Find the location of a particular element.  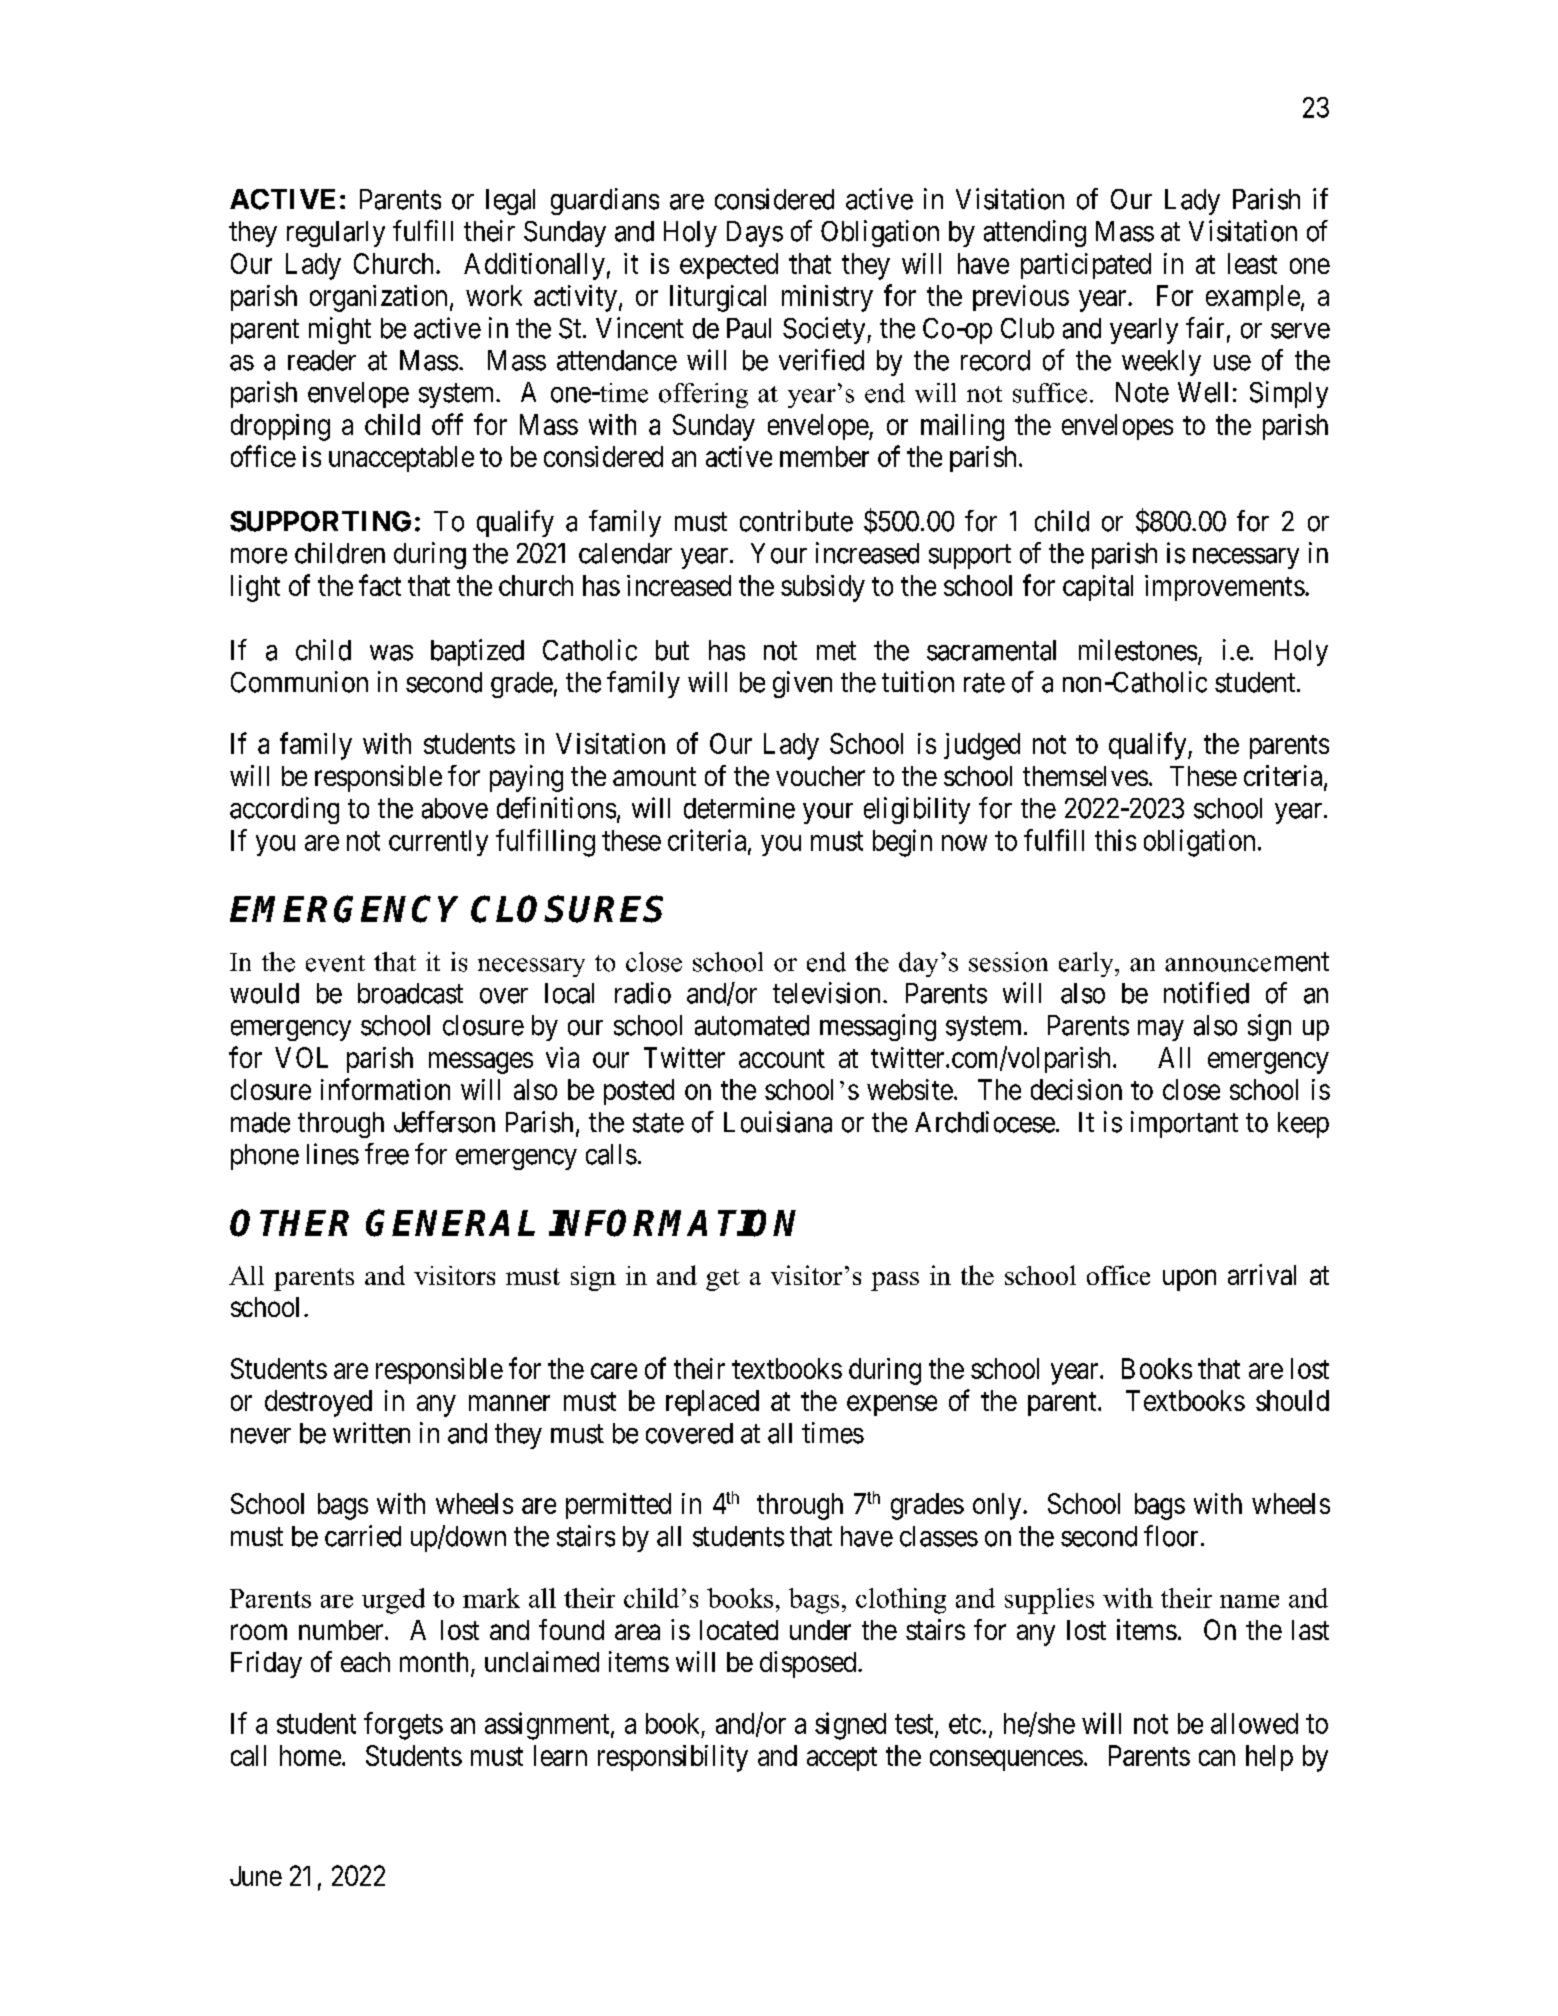

above is located at coordinates (455, 808).
